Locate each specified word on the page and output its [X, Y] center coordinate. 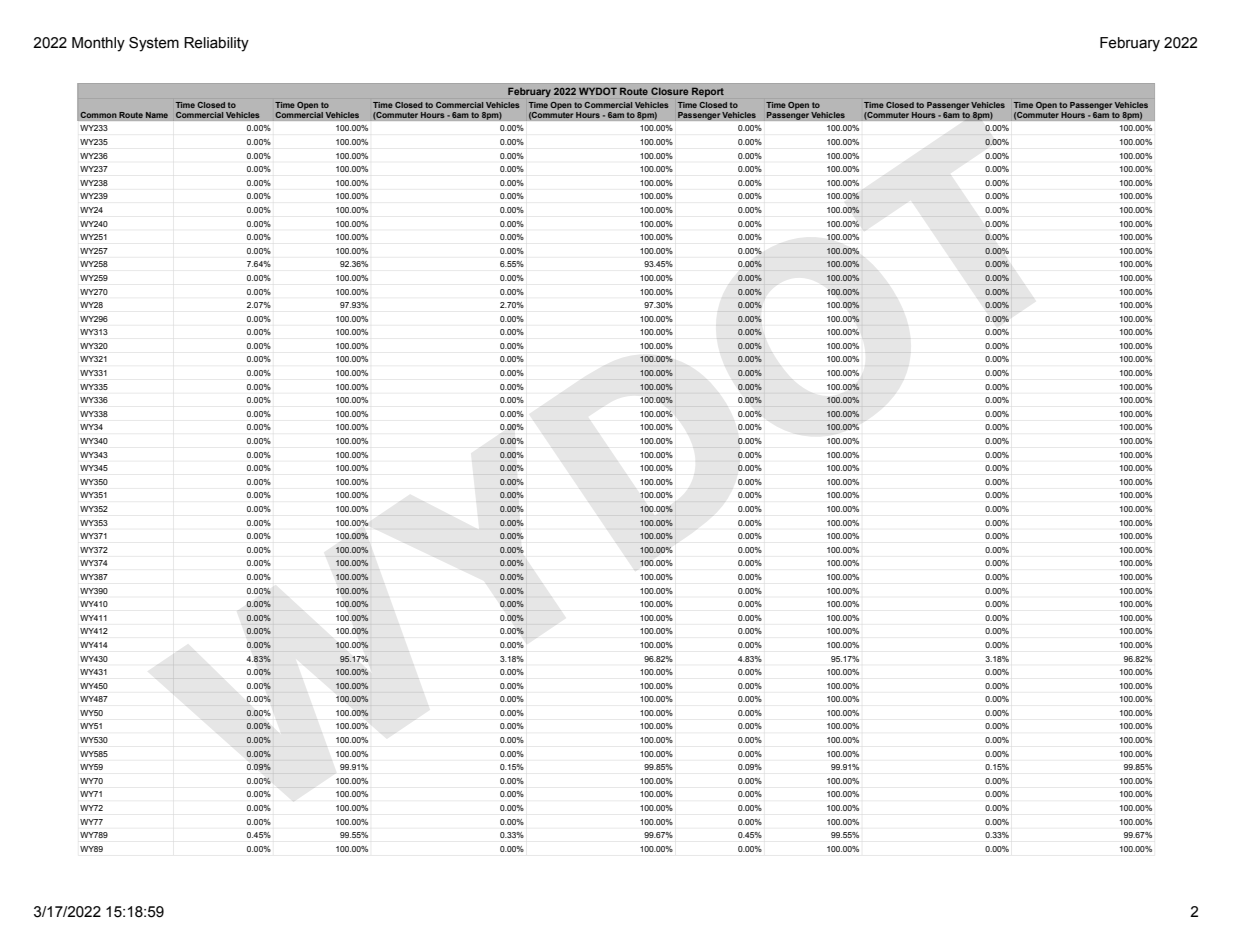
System [154, 44]
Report [708, 92]
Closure [669, 91]
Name [157, 115]
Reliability [216, 44]
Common [98, 115]
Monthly [98, 44]
